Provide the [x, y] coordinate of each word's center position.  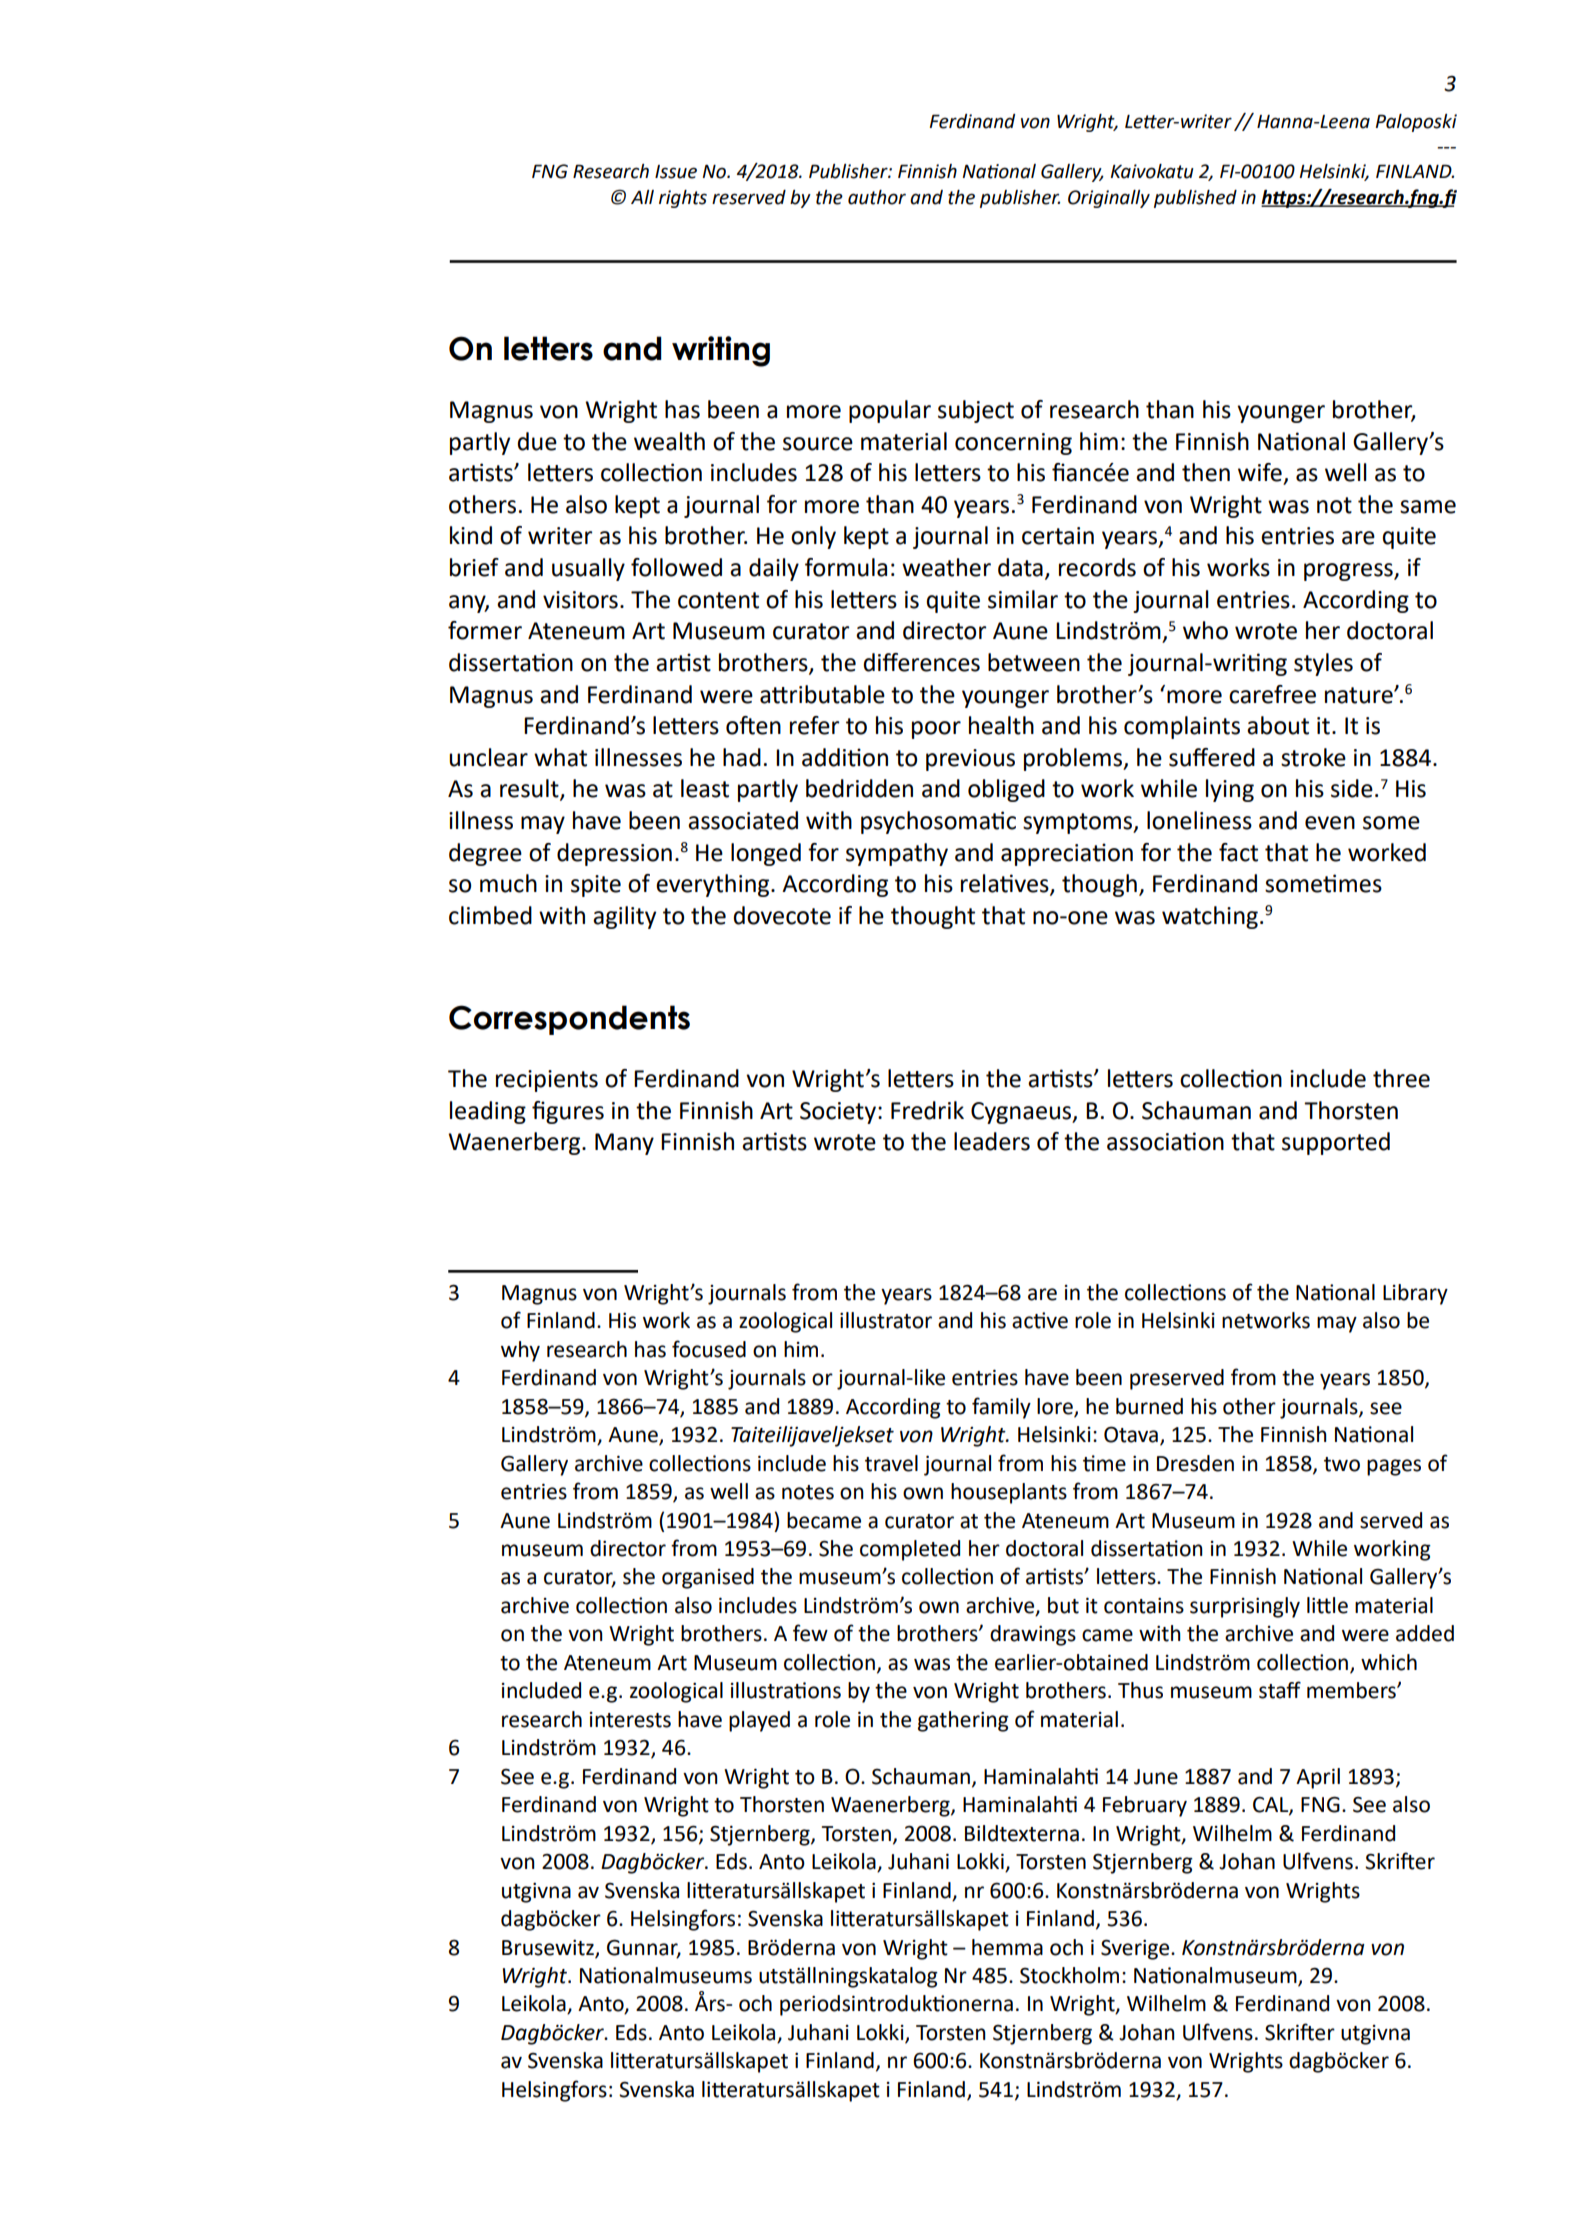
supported [1336, 1143]
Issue [676, 172]
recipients [547, 1081]
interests [630, 1720]
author [877, 197]
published [1195, 199]
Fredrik [927, 1110]
